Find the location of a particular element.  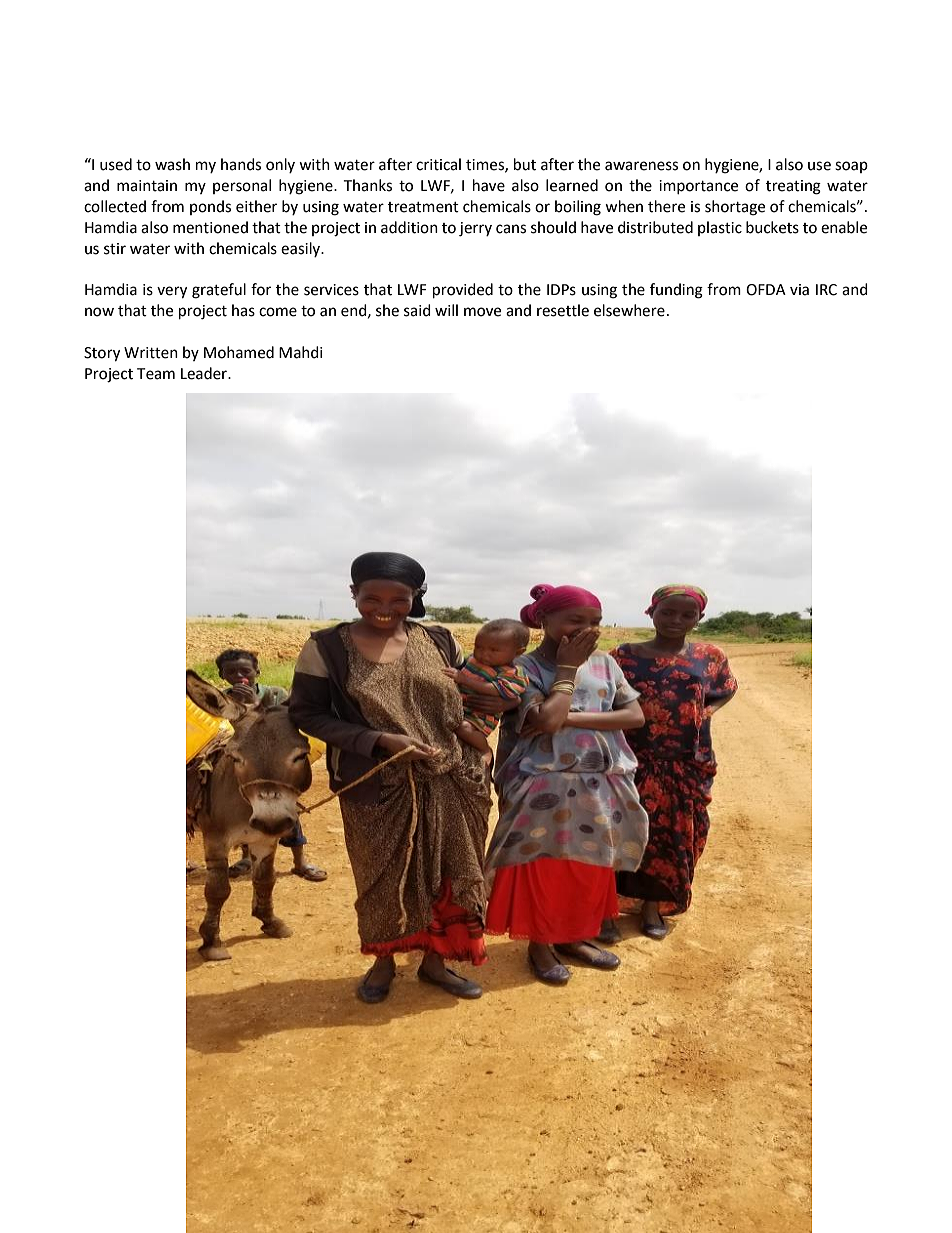

very is located at coordinates (172, 292).
